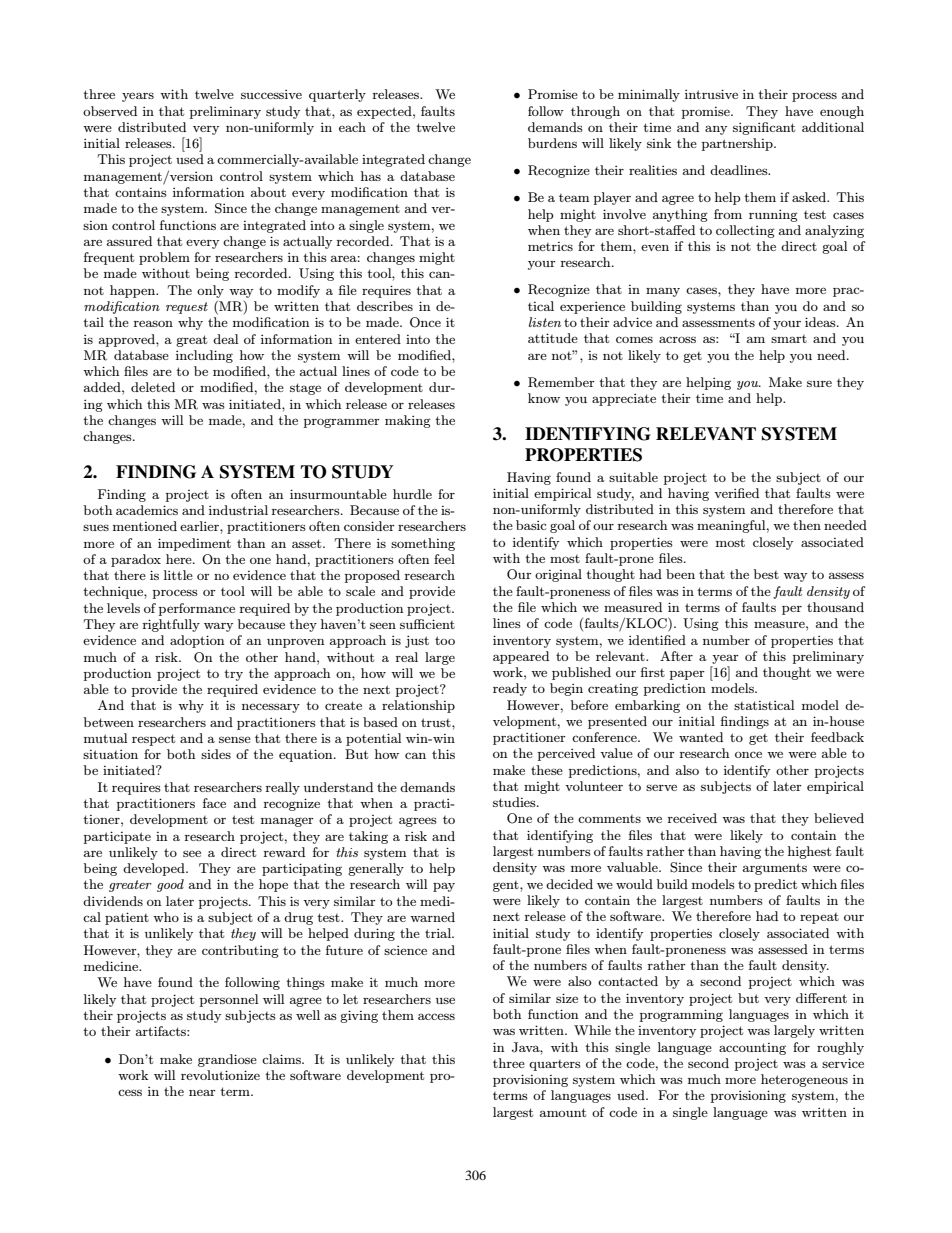 The image size is (952, 1233). What do you see at coordinates (408, 421) in the page?
I see `making` at bounding box center [408, 421].
